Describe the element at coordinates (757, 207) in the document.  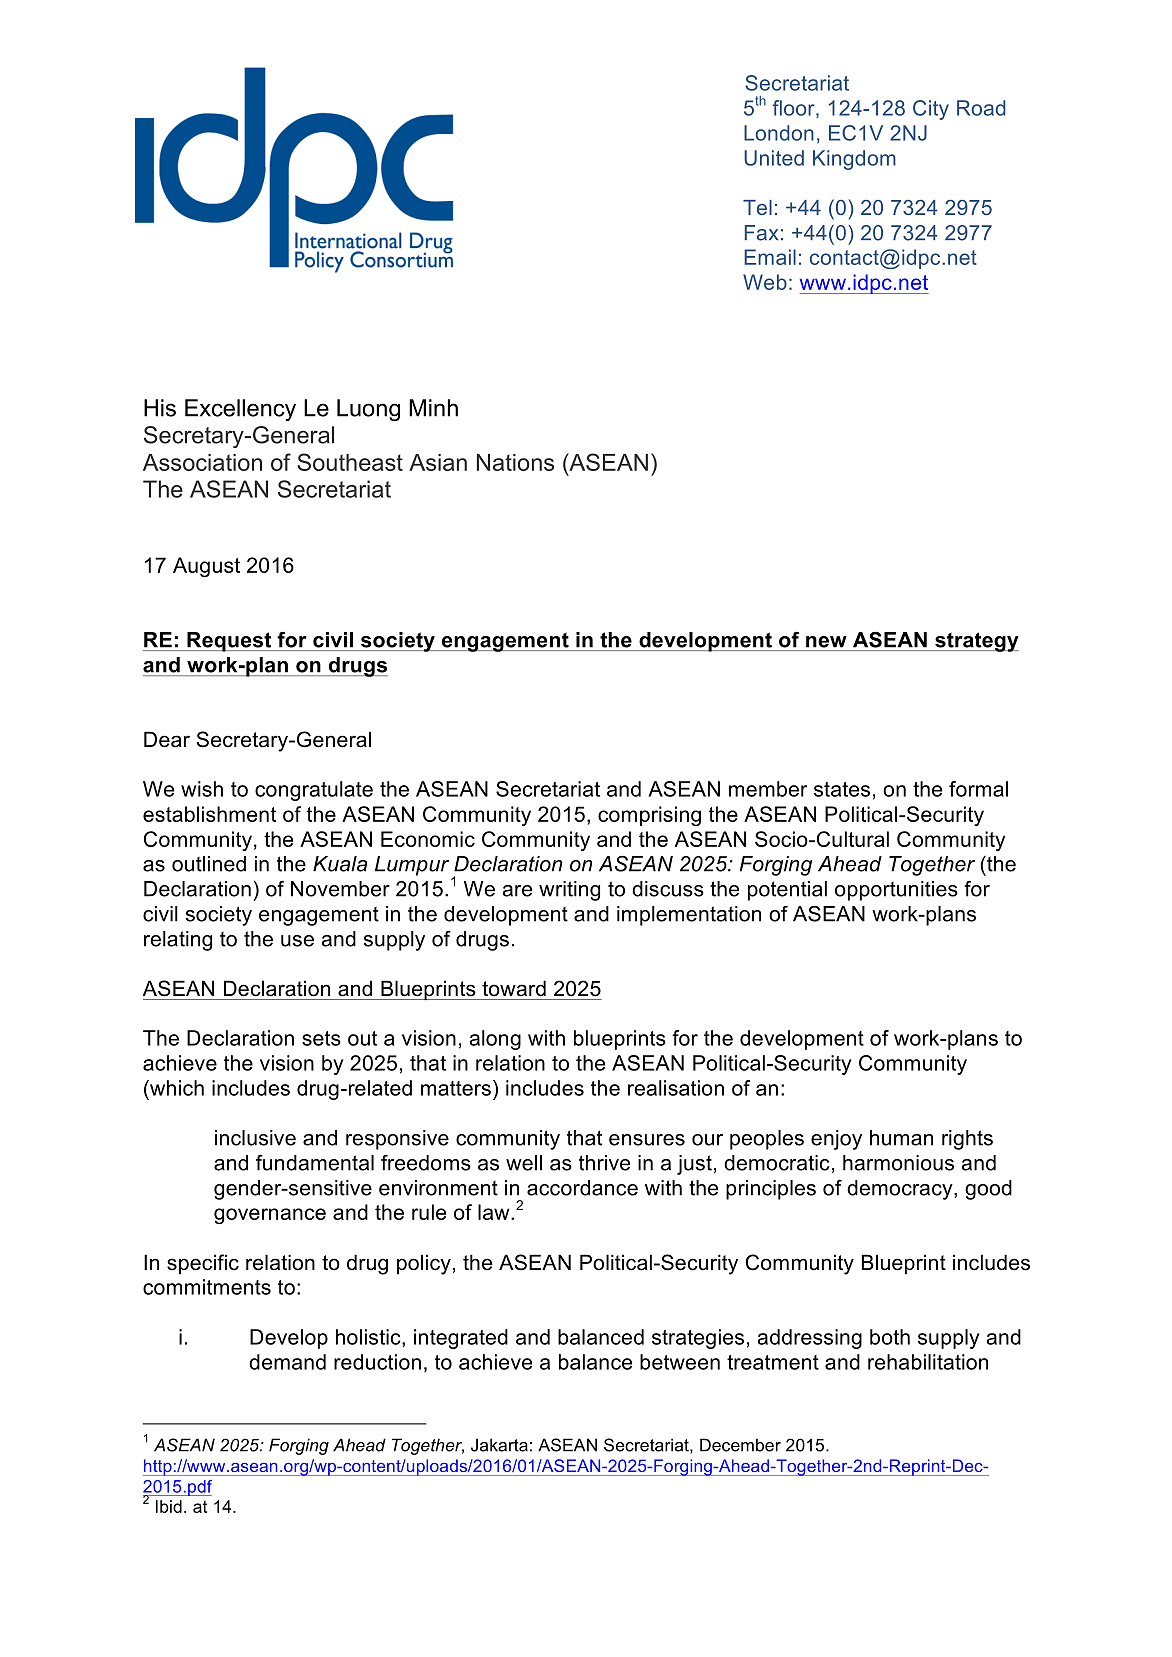
I see `Tel` at that location.
